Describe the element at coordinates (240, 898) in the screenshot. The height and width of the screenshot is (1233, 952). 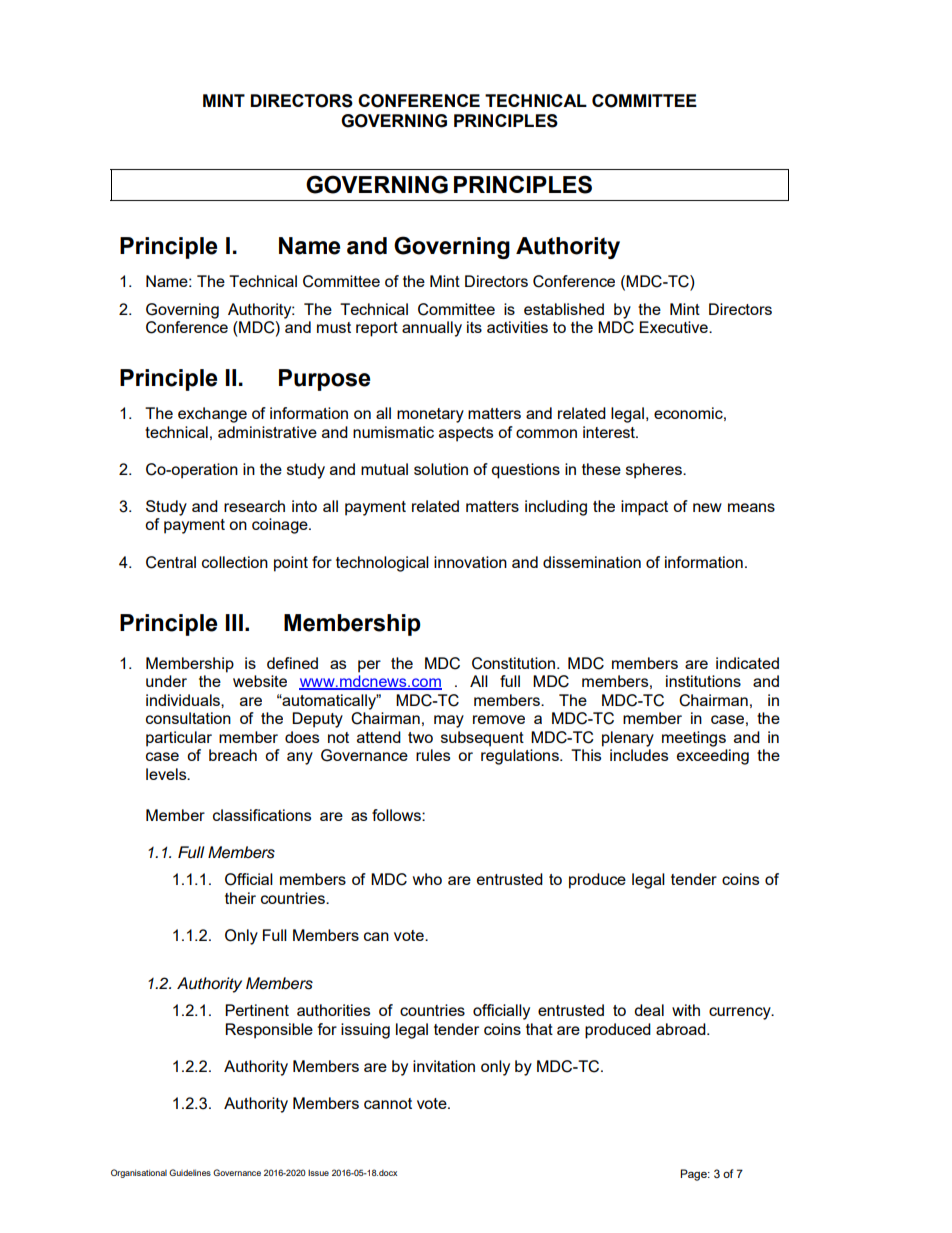
I see `their` at that location.
